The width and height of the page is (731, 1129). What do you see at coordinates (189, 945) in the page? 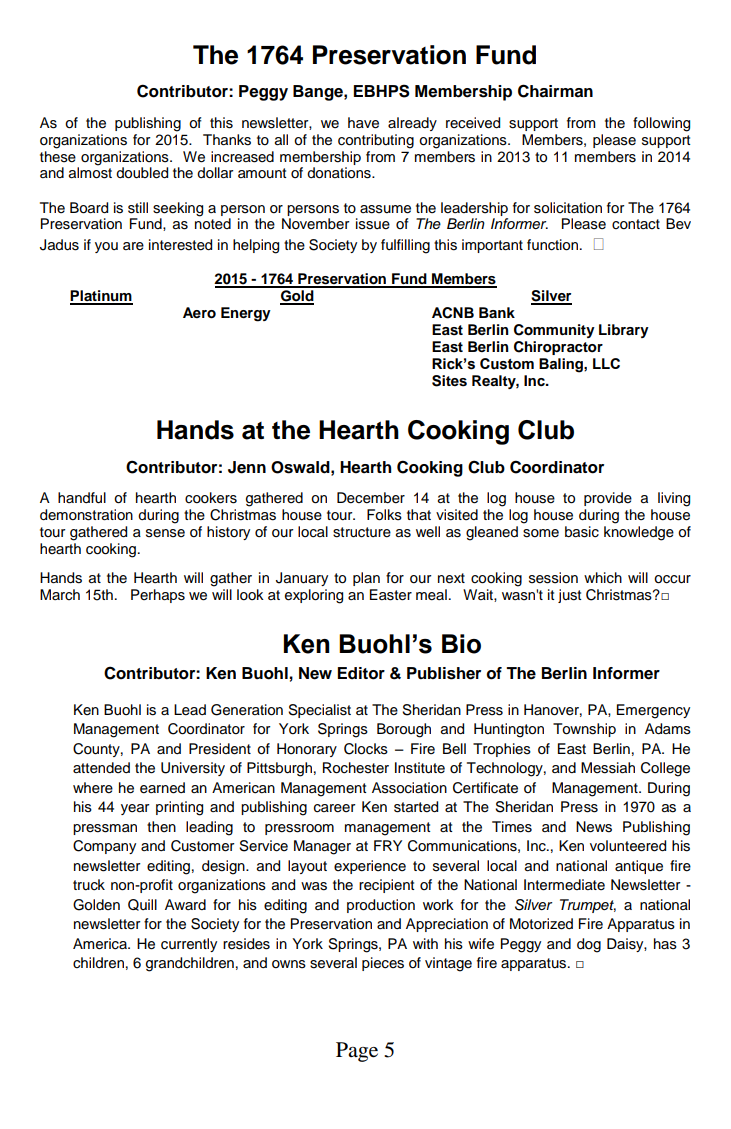
I see `currently` at bounding box center [189, 945].
